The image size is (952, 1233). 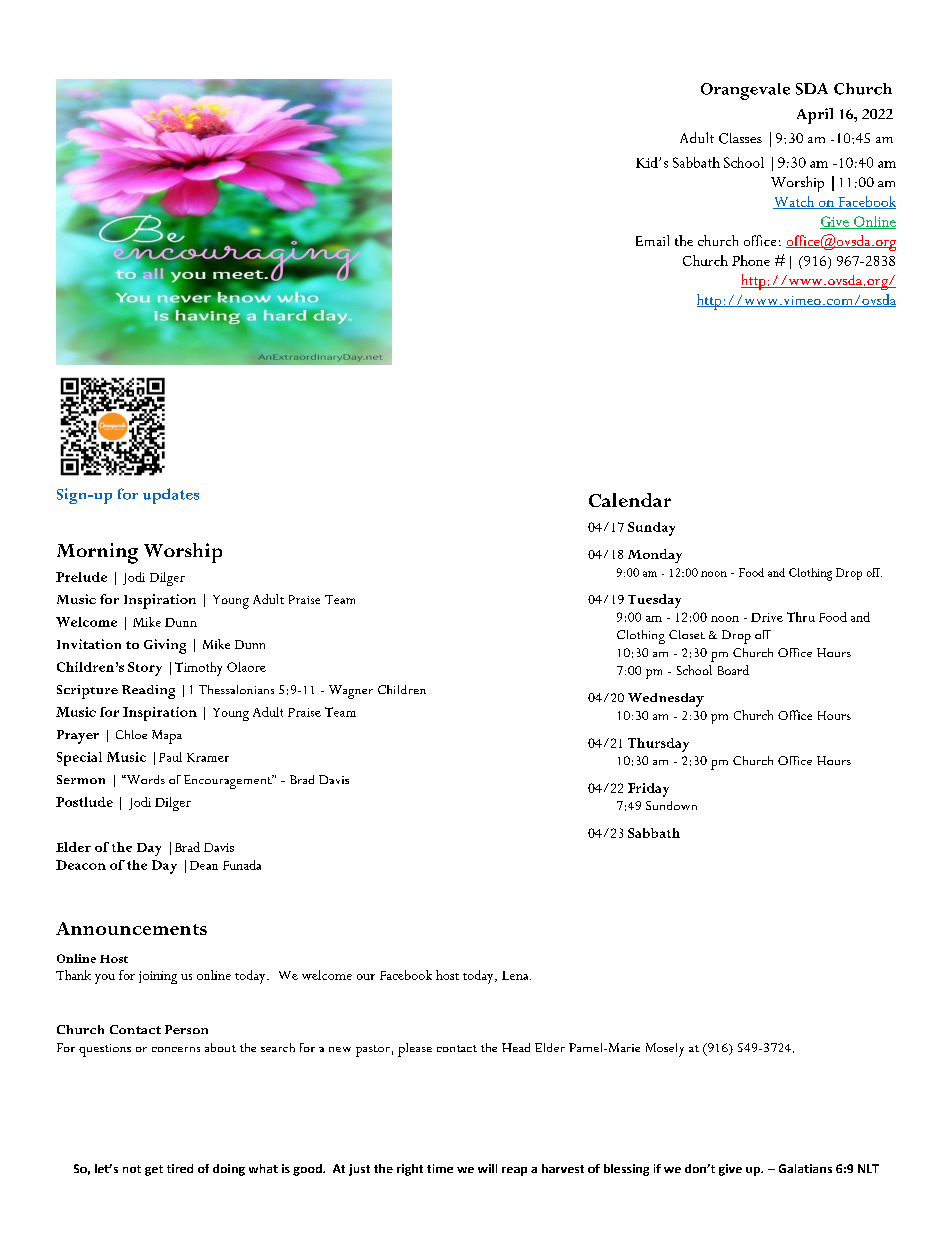 I want to click on Giving, so click(x=165, y=646).
